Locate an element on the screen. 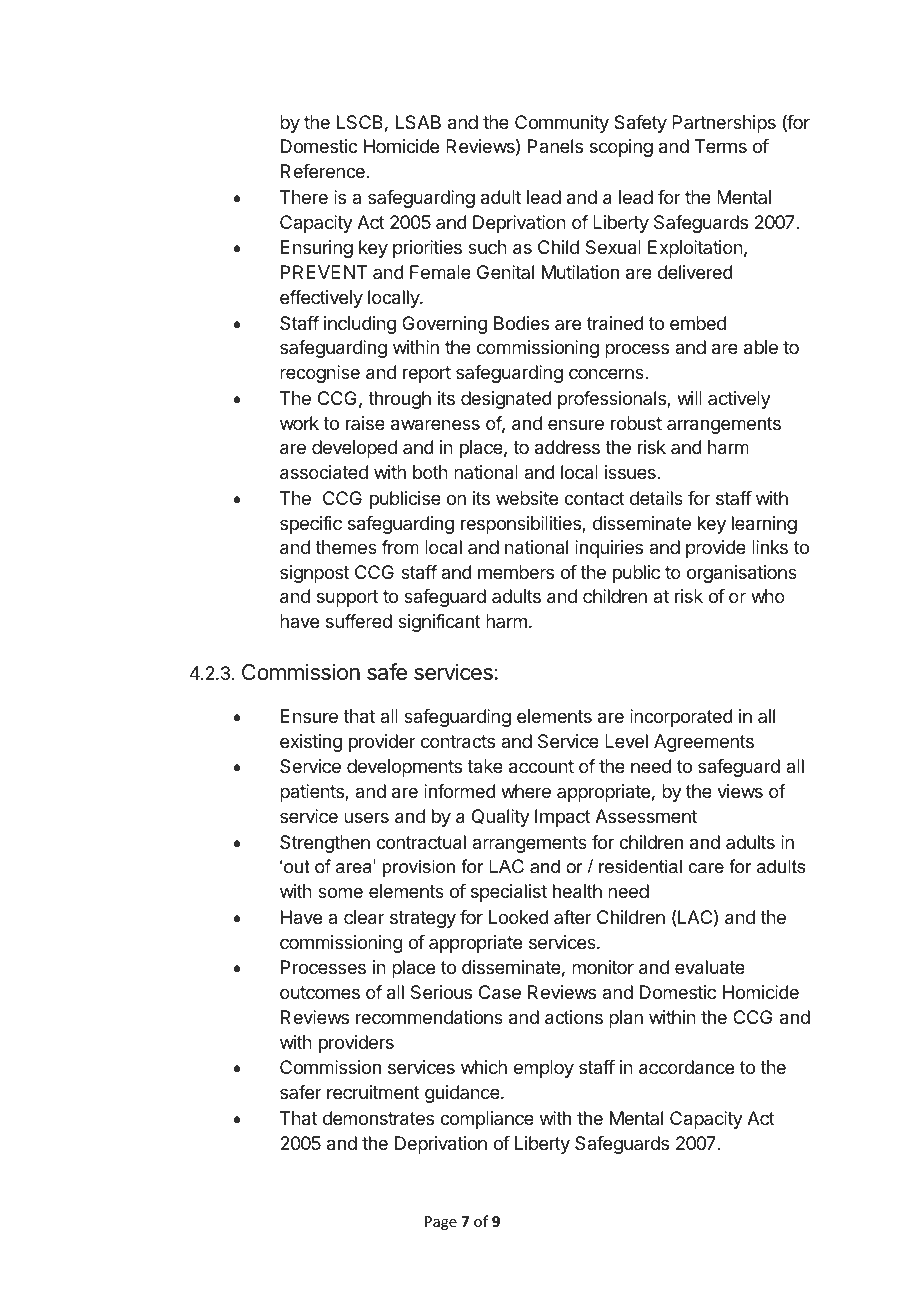 This screenshot has height=1308, width=924. Reference is located at coordinates (323, 171).
